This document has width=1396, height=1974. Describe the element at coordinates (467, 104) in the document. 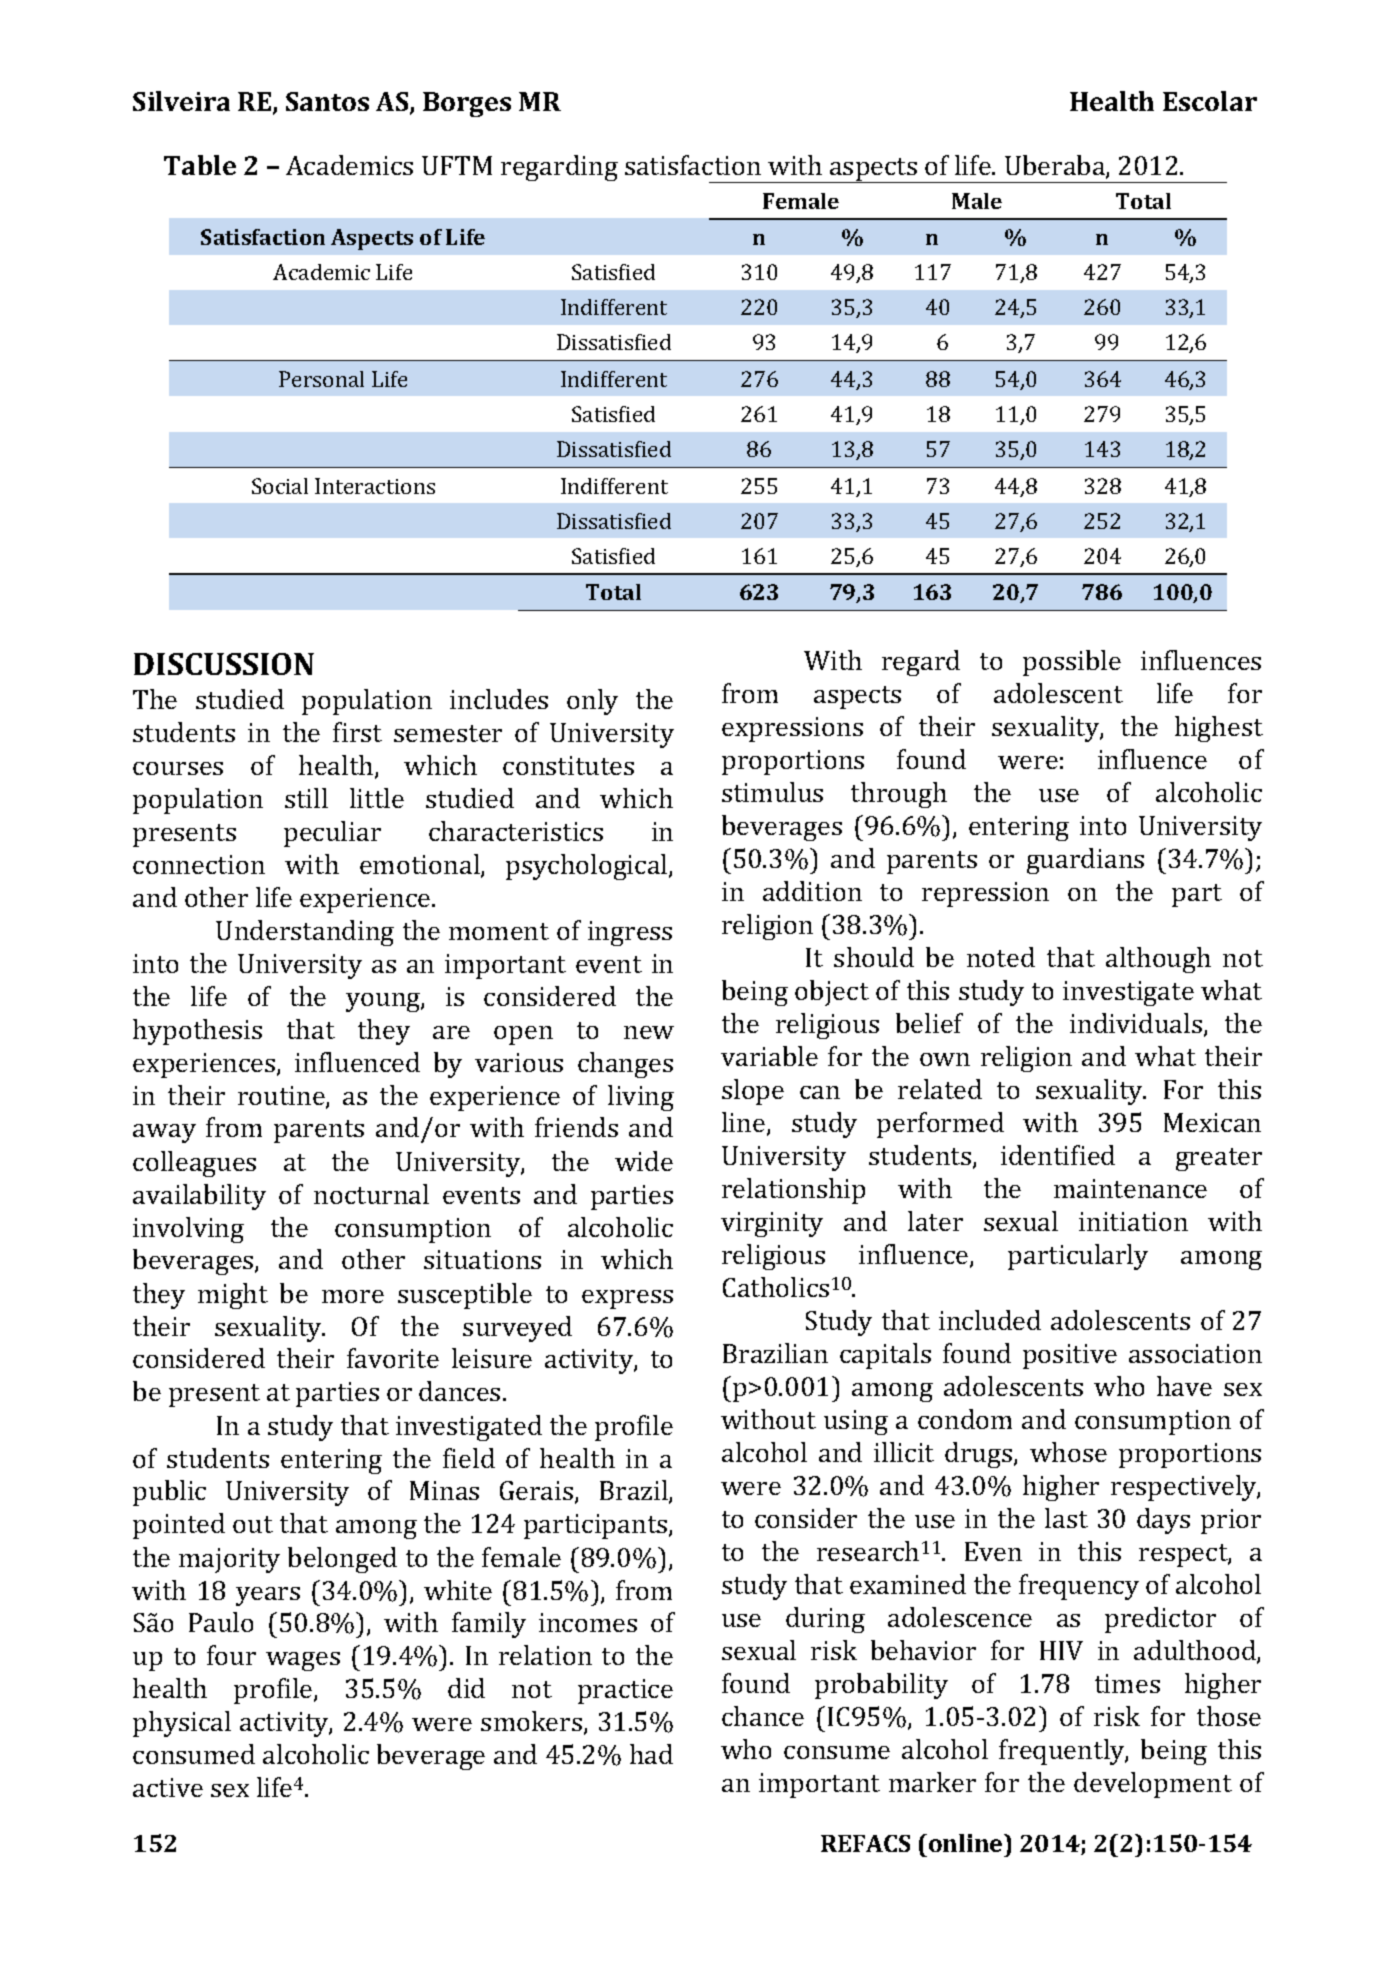

I see `Borges` at that location.
